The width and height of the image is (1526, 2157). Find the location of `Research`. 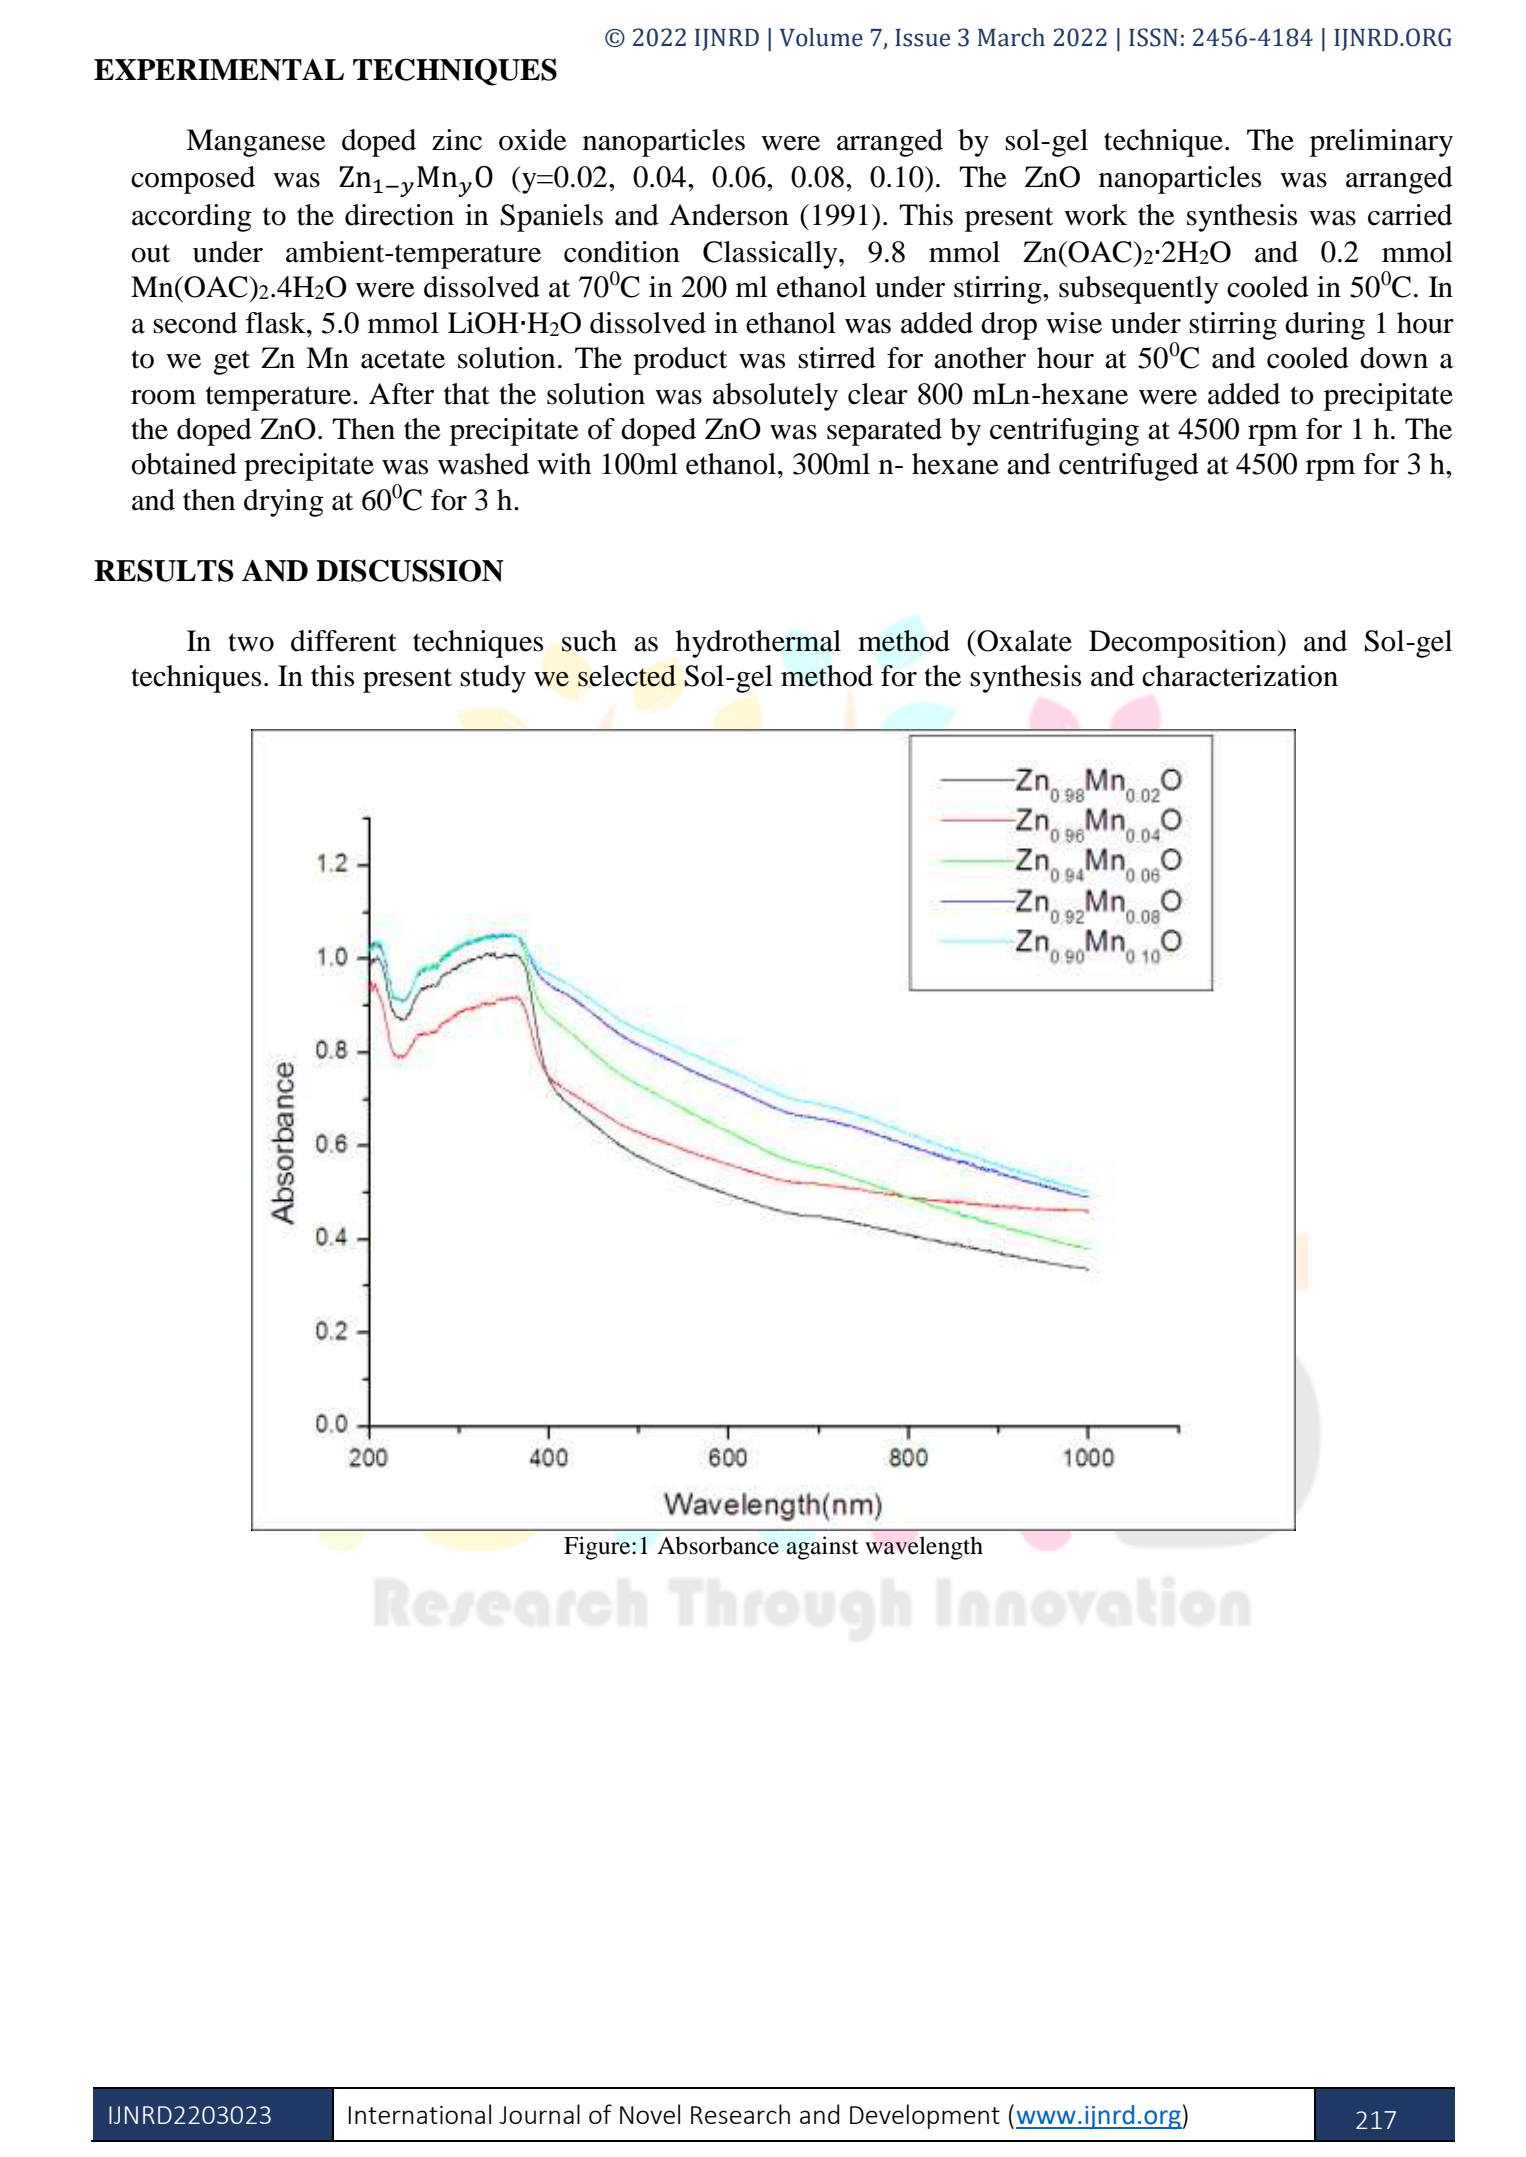

Research is located at coordinates (740, 2114).
